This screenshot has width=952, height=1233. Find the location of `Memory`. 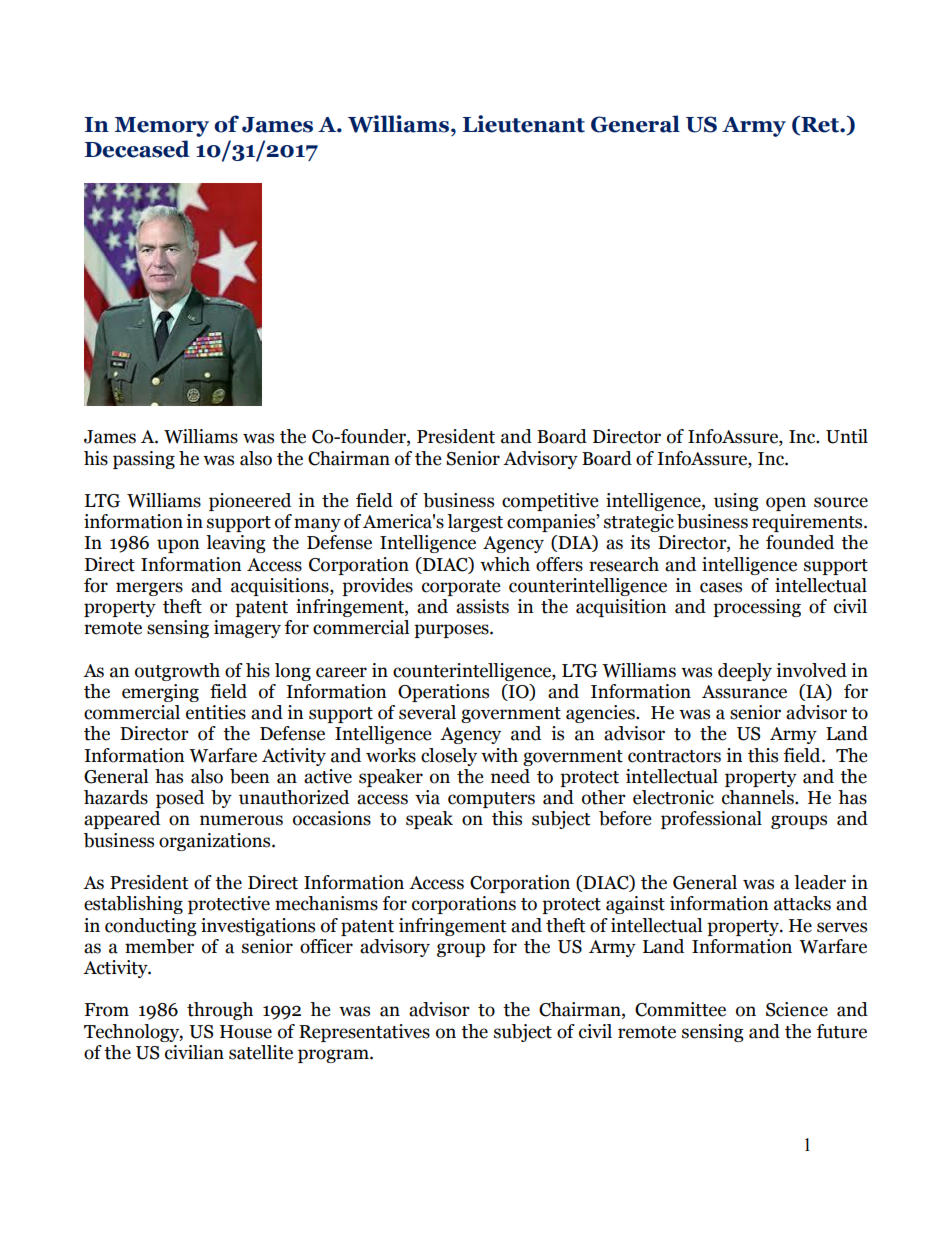

Memory is located at coordinates (162, 127).
